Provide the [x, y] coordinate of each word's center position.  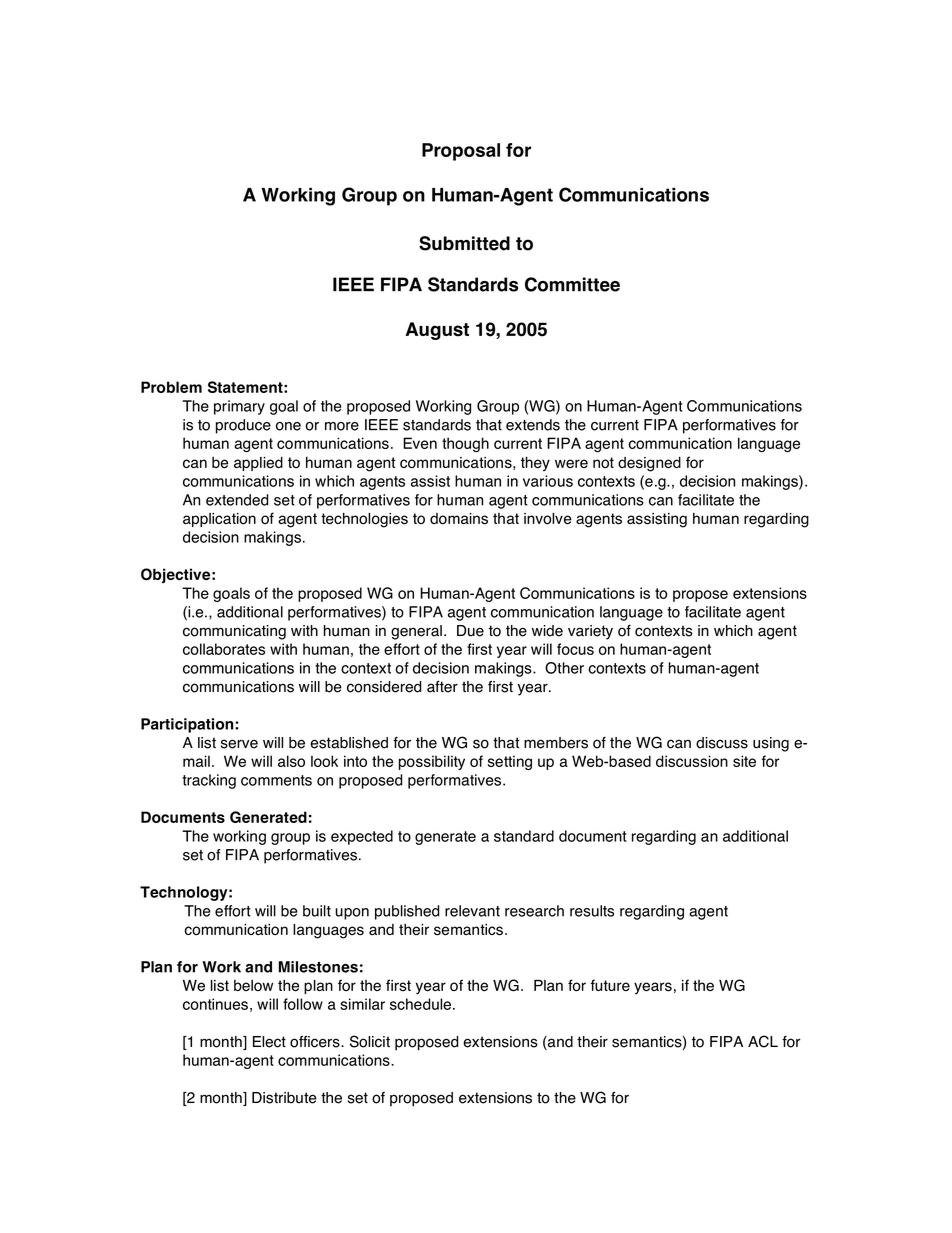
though [465, 444]
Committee [572, 284]
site [744, 761]
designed [649, 464]
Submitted [464, 243]
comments [276, 780]
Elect [269, 1042]
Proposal [461, 152]
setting [510, 762]
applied [258, 464]
